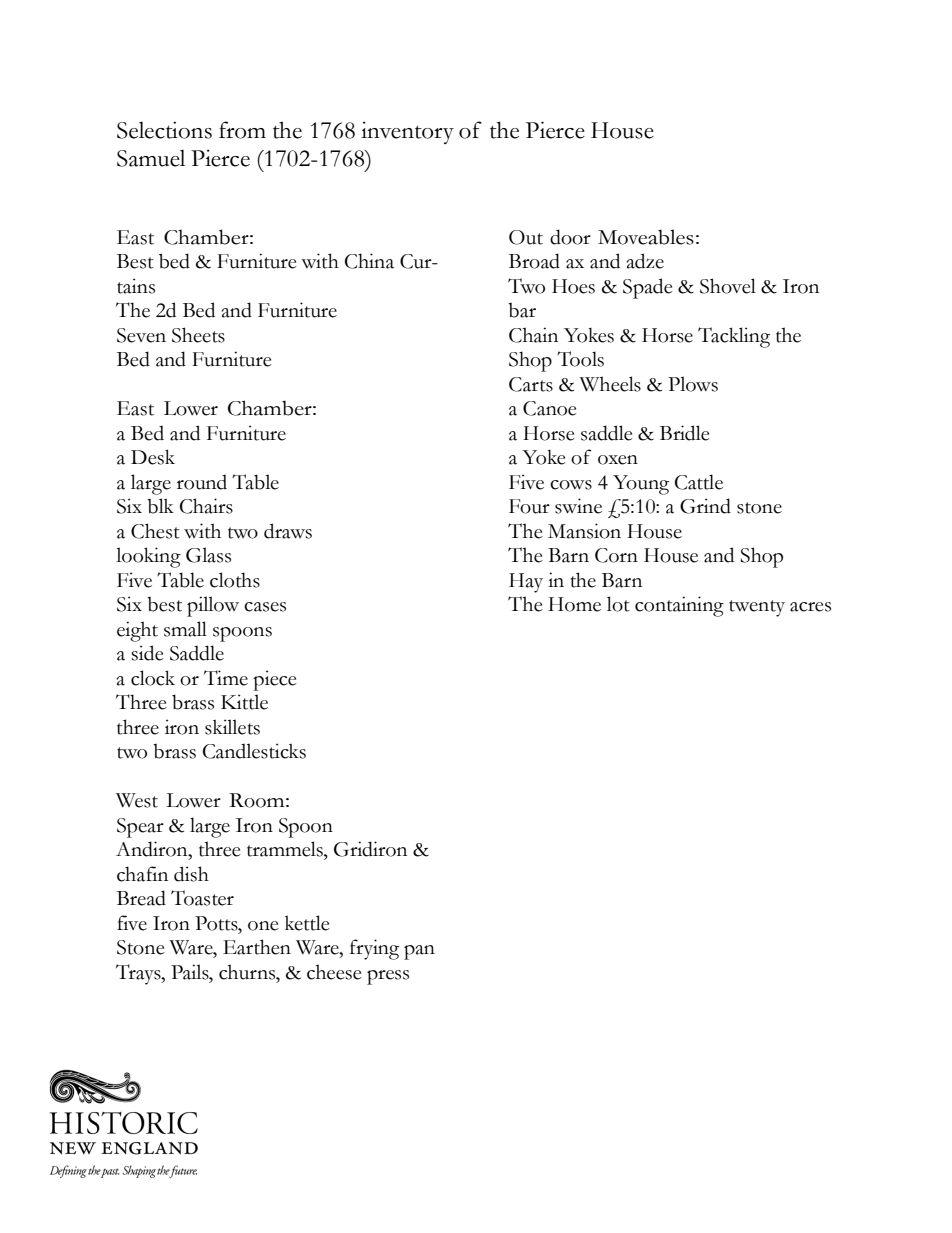 Image resolution: width=952 pixels, height=1233 pixels. I want to click on inventory, so click(407, 132).
